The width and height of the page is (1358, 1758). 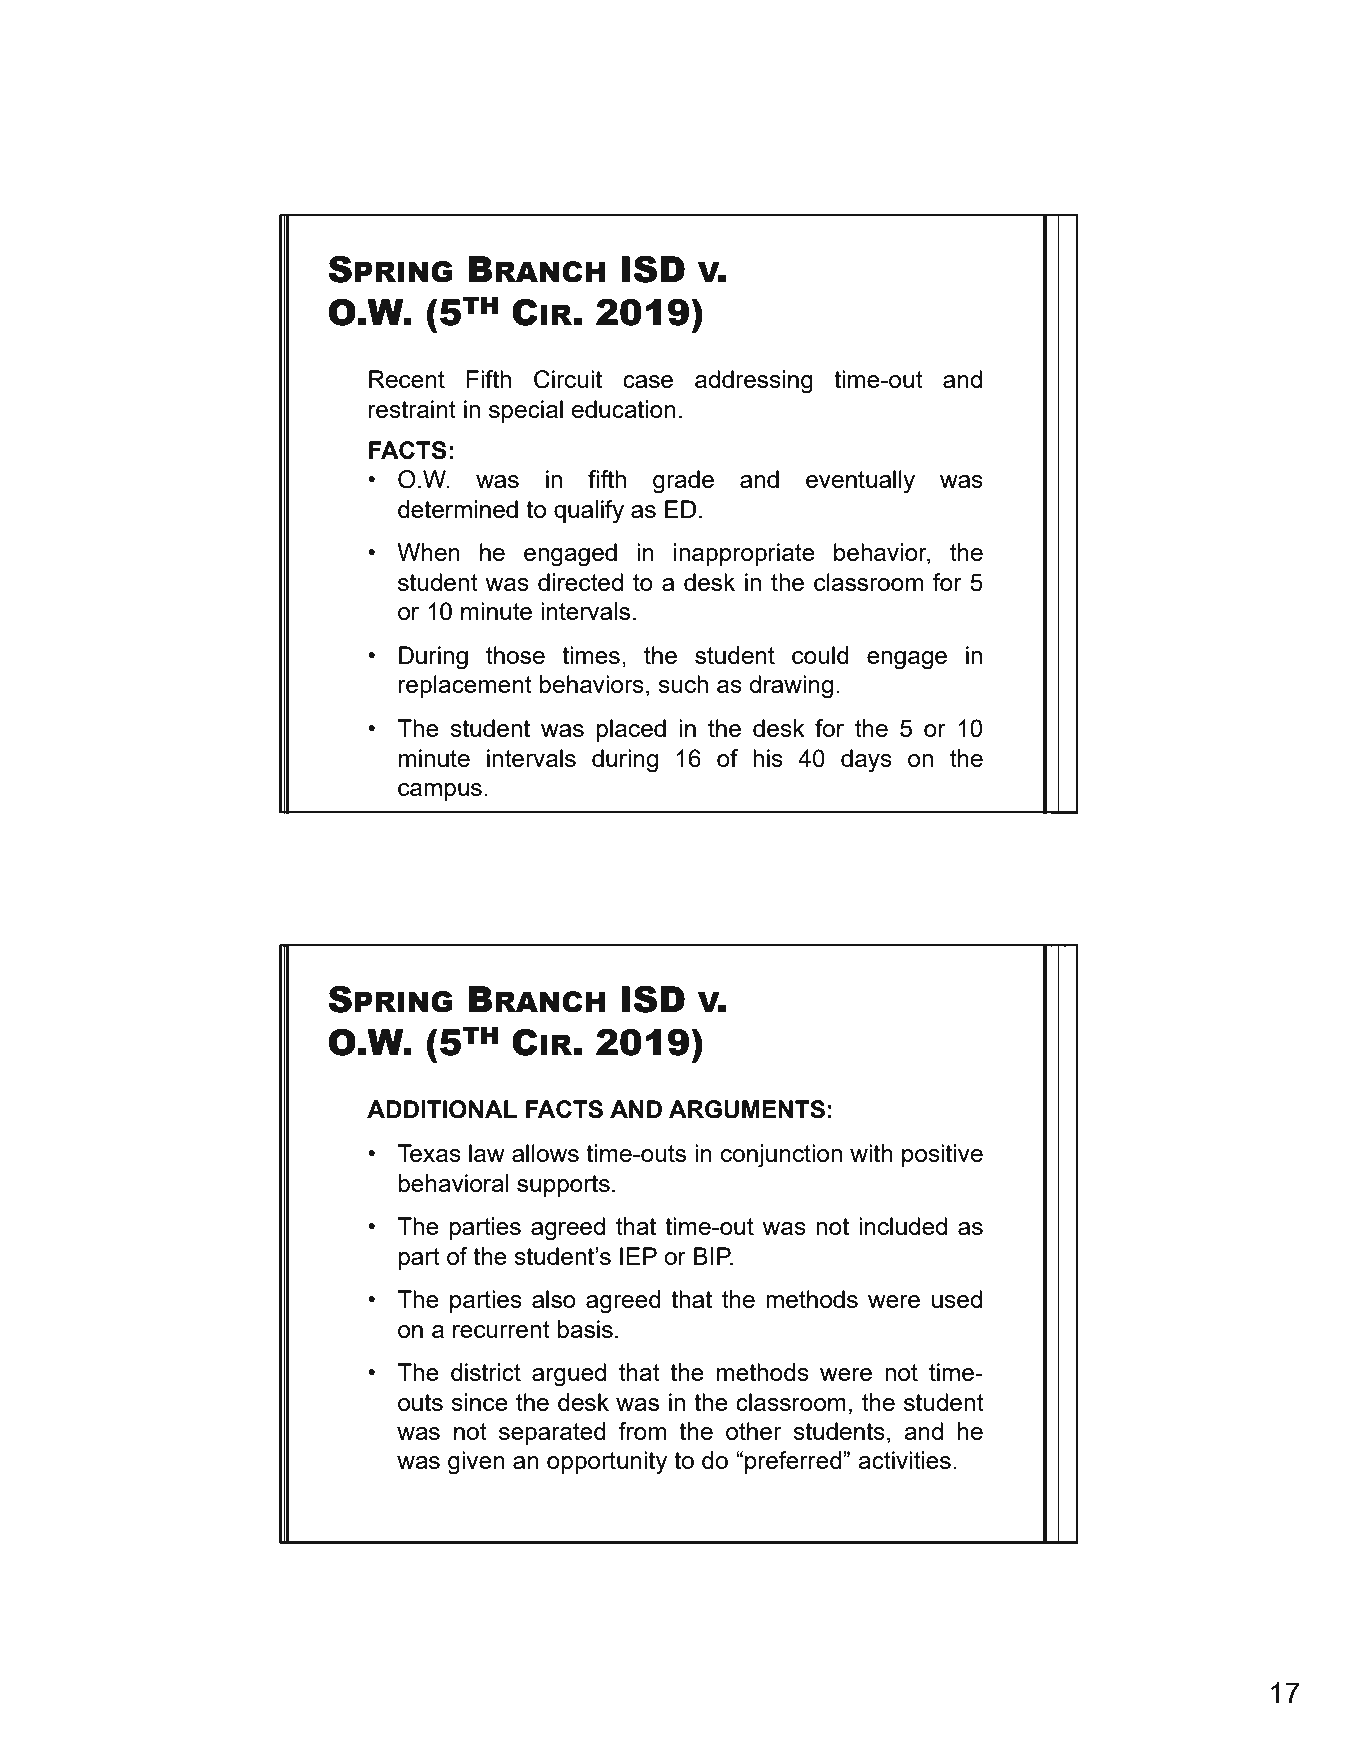 I want to click on campus, so click(x=440, y=792).
